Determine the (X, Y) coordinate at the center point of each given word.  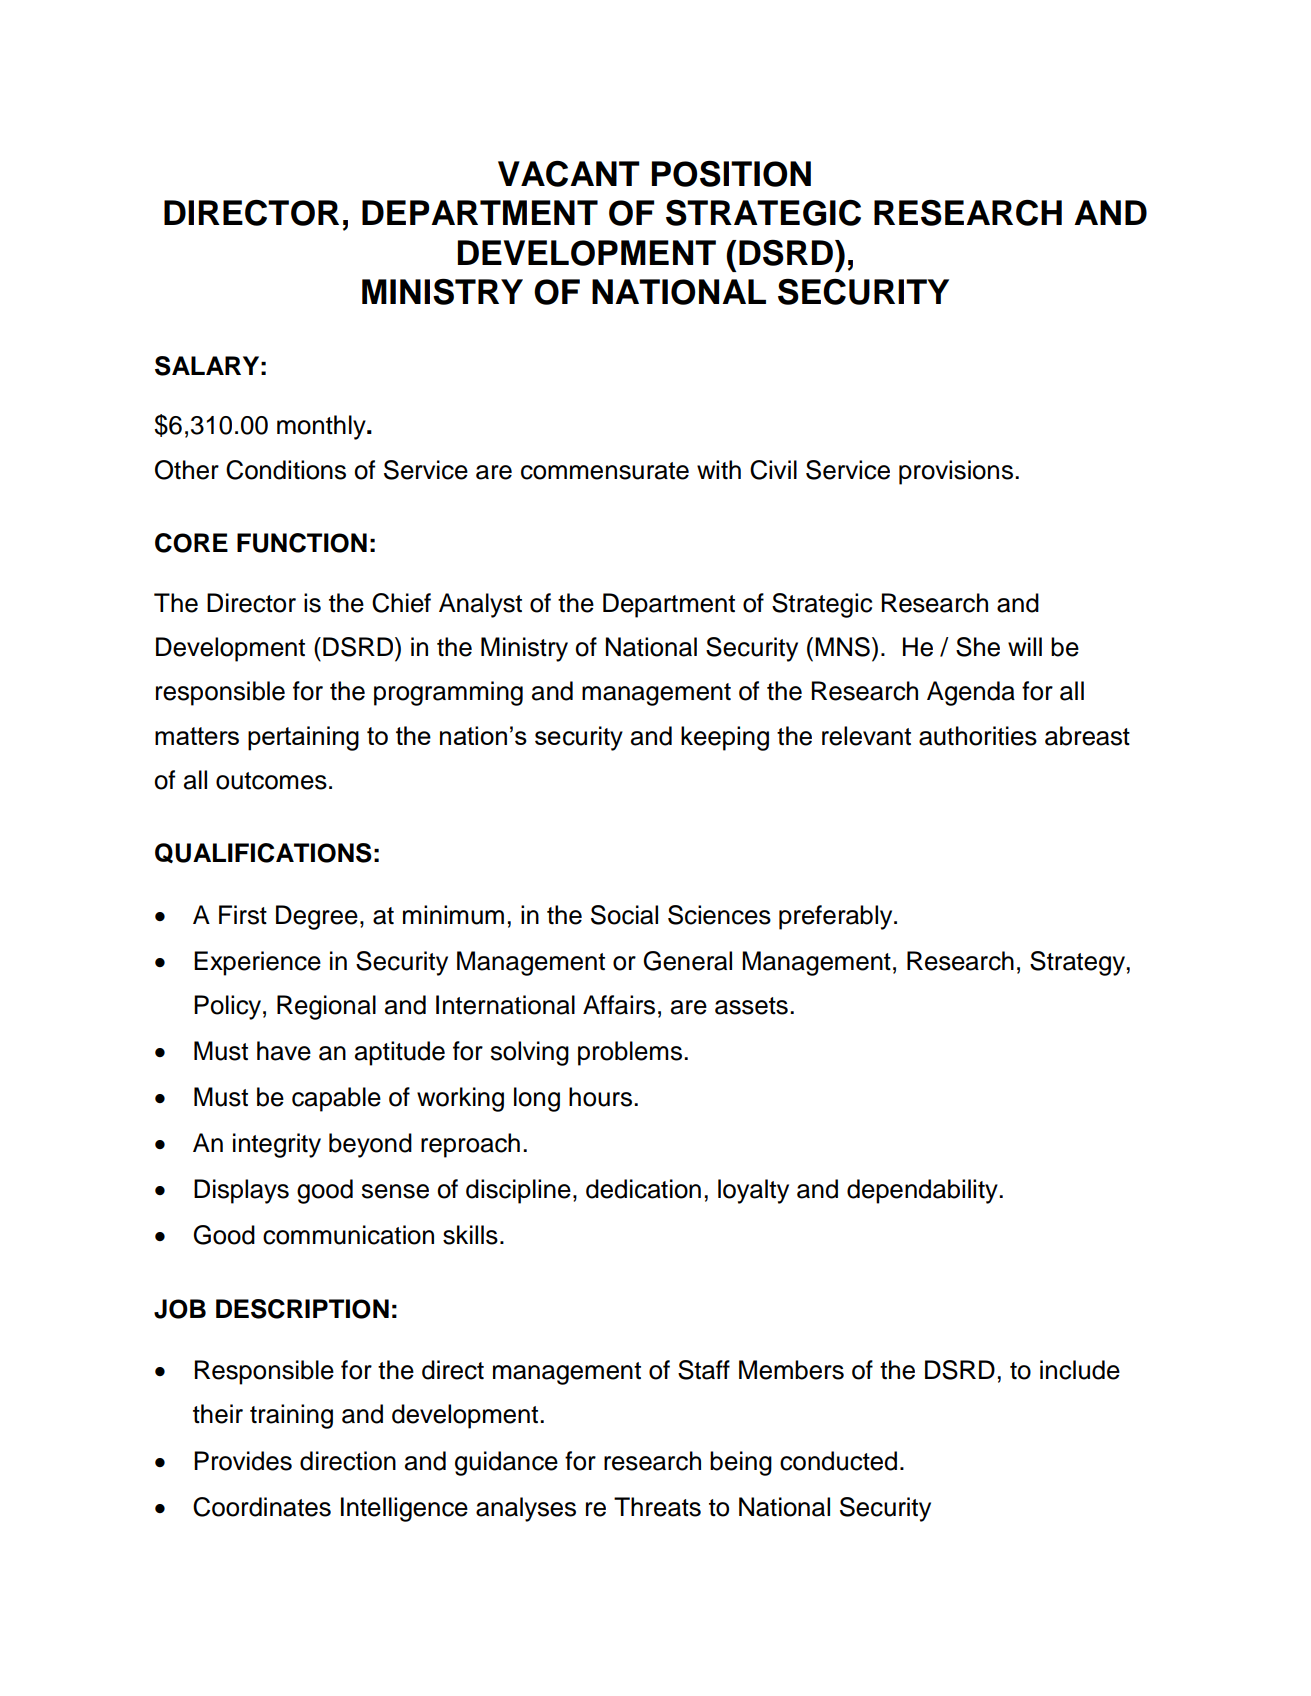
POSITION (731, 173)
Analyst (480, 605)
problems (631, 1053)
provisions (956, 472)
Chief (401, 603)
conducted (838, 1461)
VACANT (569, 174)
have (284, 1051)
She (978, 647)
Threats (657, 1507)
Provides (243, 1461)
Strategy (1077, 963)
